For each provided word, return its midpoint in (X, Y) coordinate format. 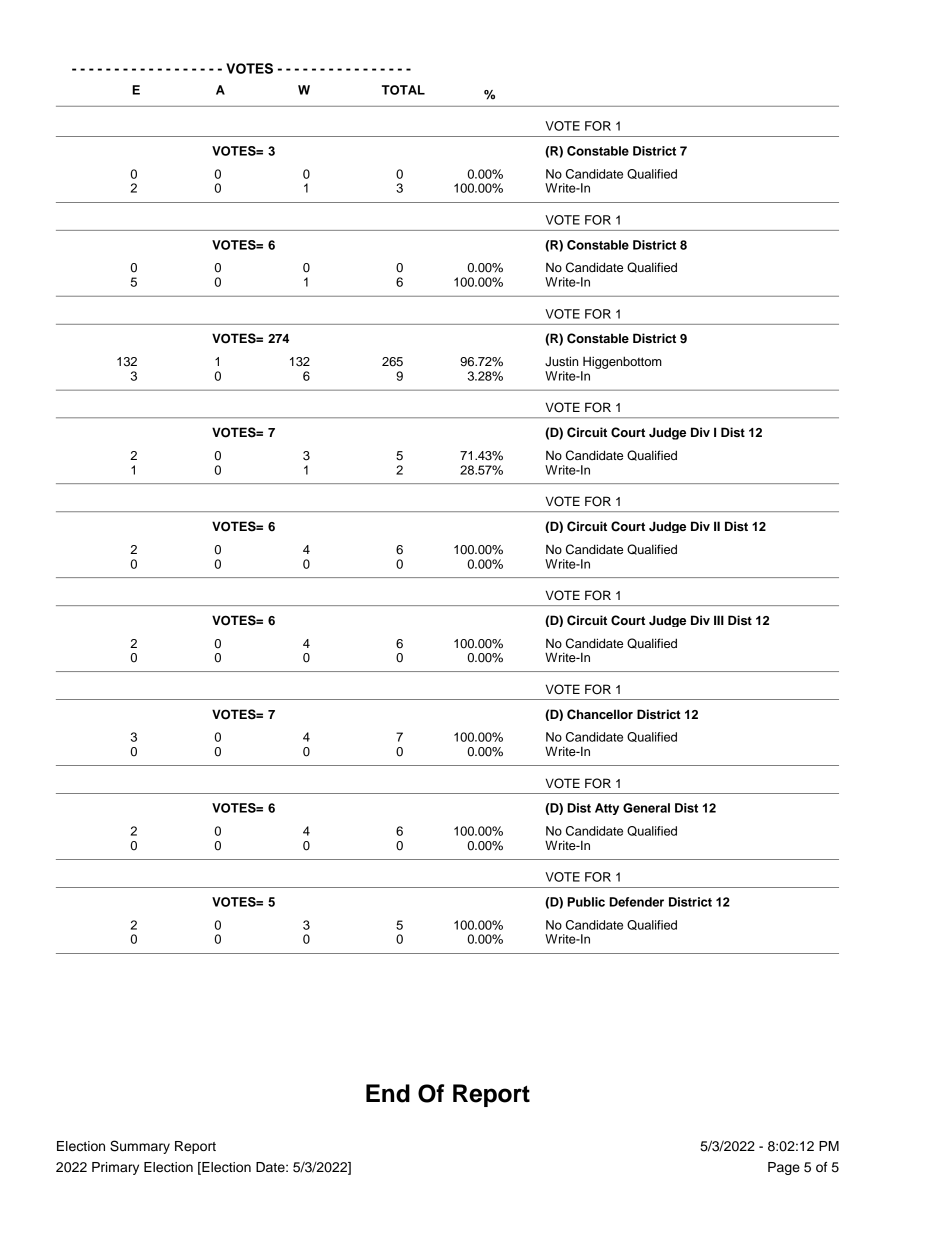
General (646, 808)
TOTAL (403, 90)
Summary (140, 1147)
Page (784, 1168)
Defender (636, 902)
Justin (561, 361)
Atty (607, 809)
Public (586, 902)
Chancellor (600, 714)
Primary (115, 1168)
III (719, 620)
